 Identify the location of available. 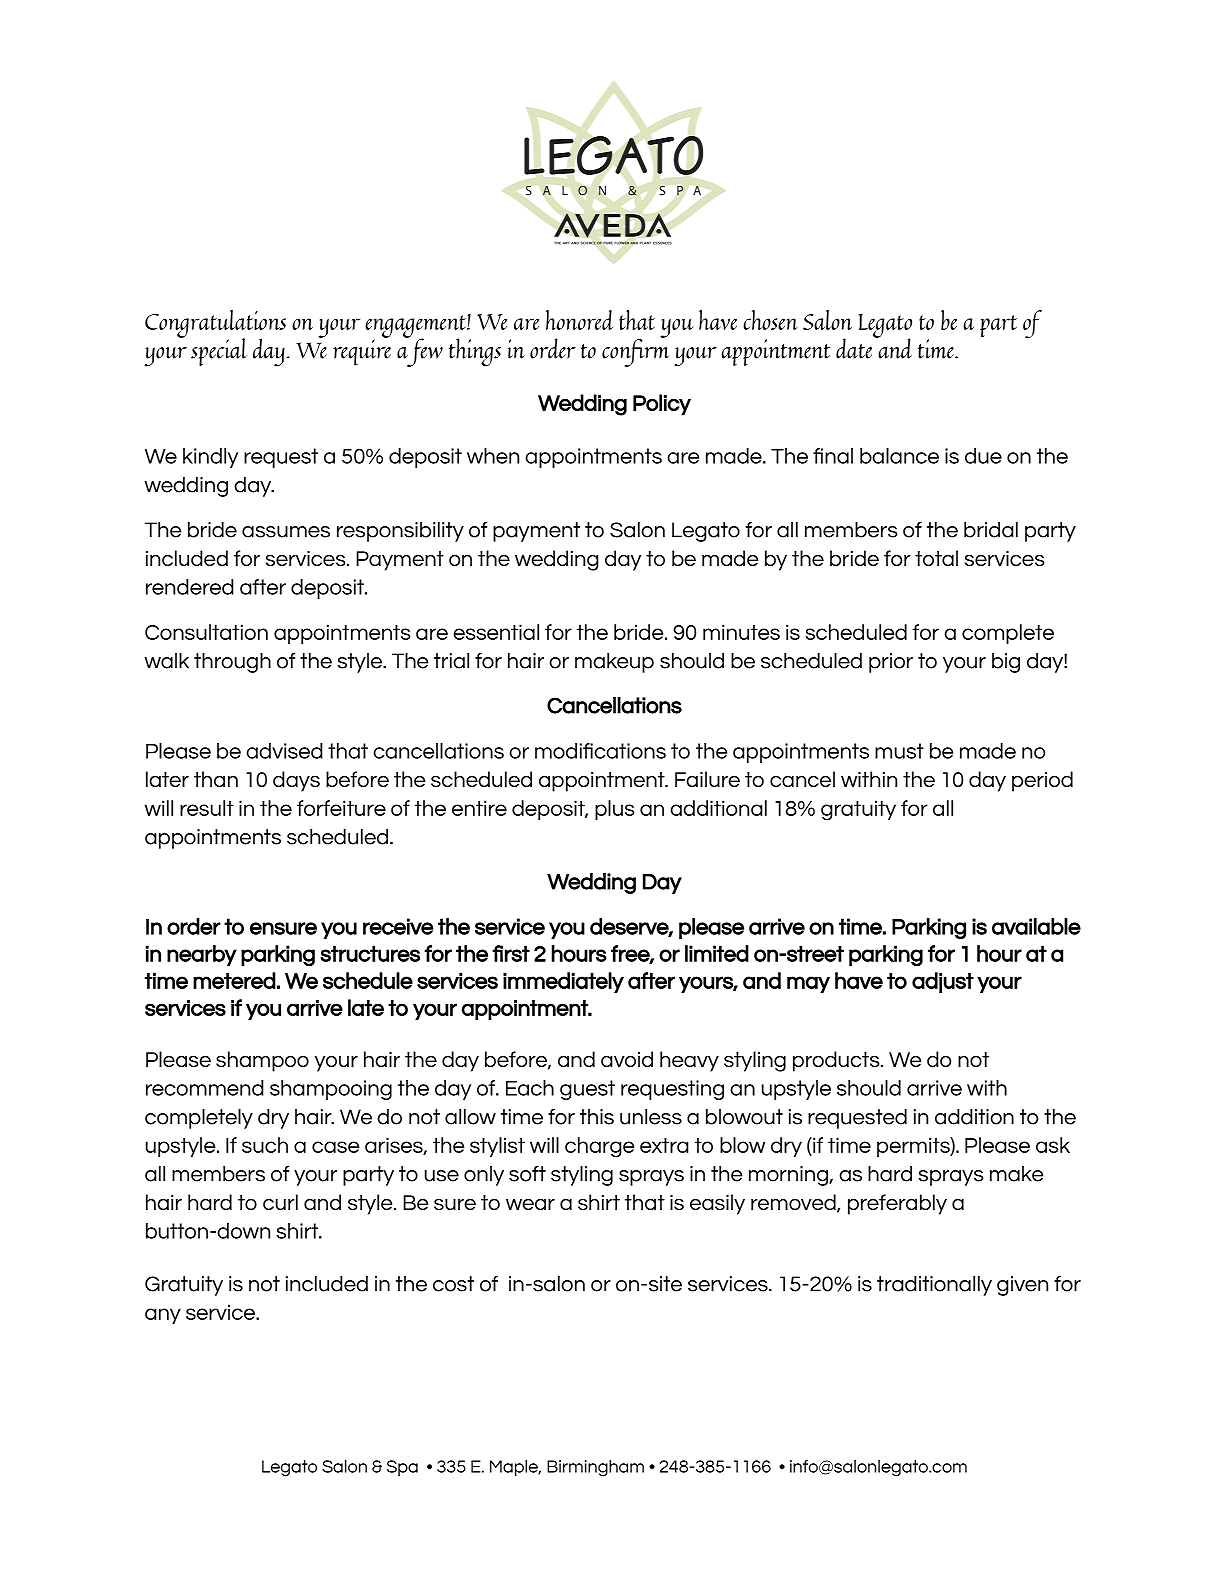
(1036, 926).
